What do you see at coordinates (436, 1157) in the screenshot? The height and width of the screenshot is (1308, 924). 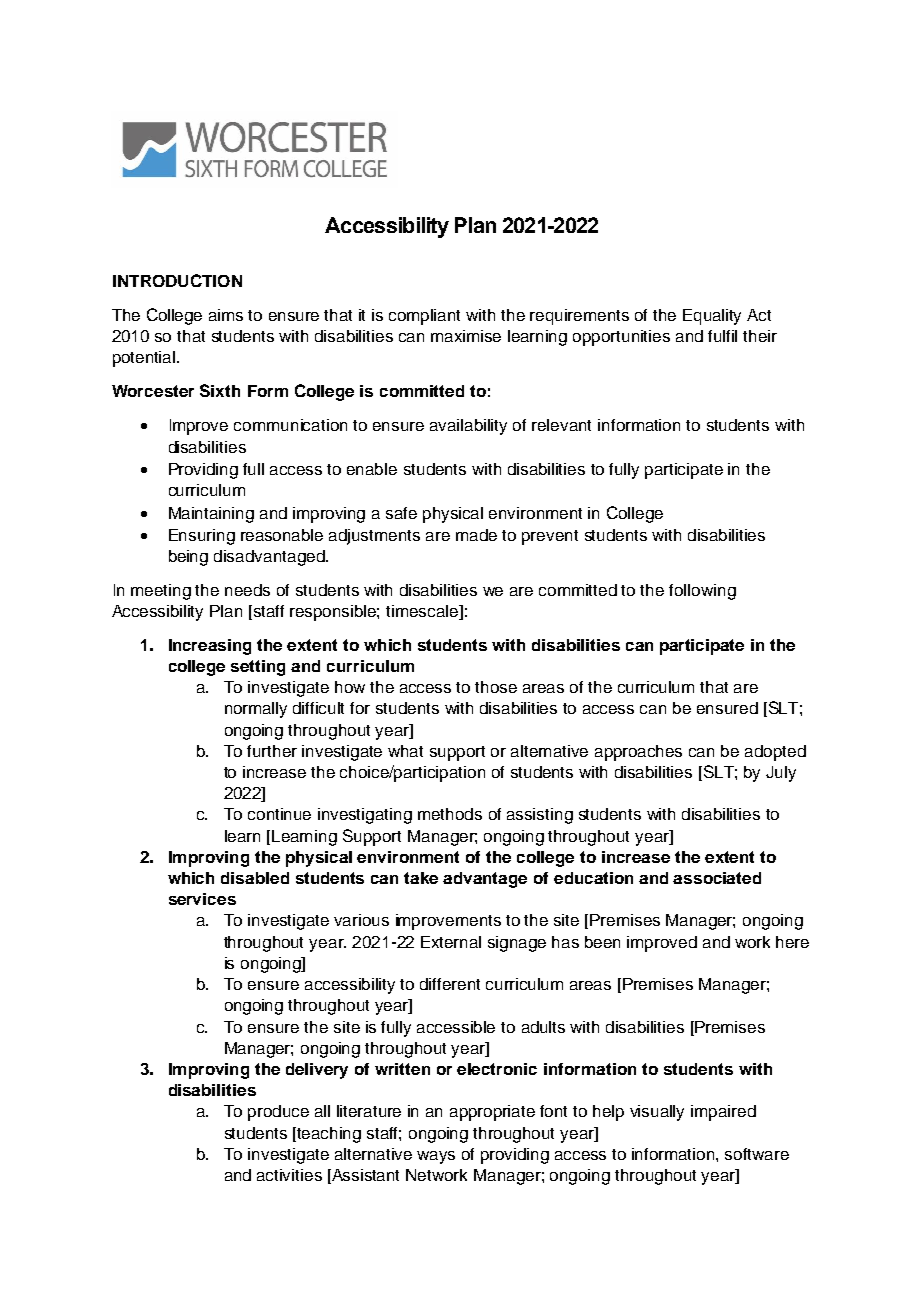 I see `ways` at bounding box center [436, 1157].
